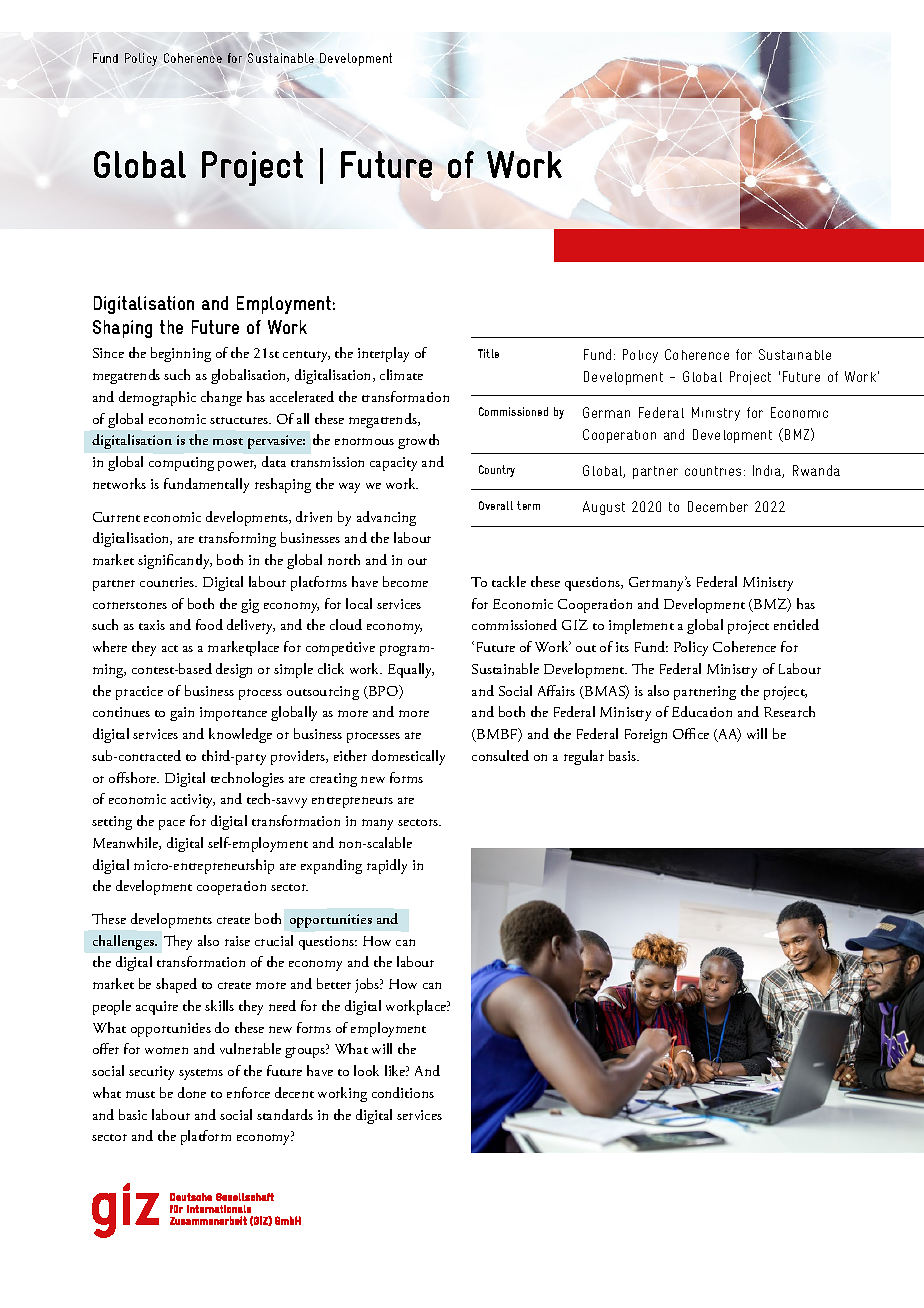 The height and width of the screenshot is (1308, 924). Describe the element at coordinates (192, 1092) in the screenshot. I see `done` at that location.
